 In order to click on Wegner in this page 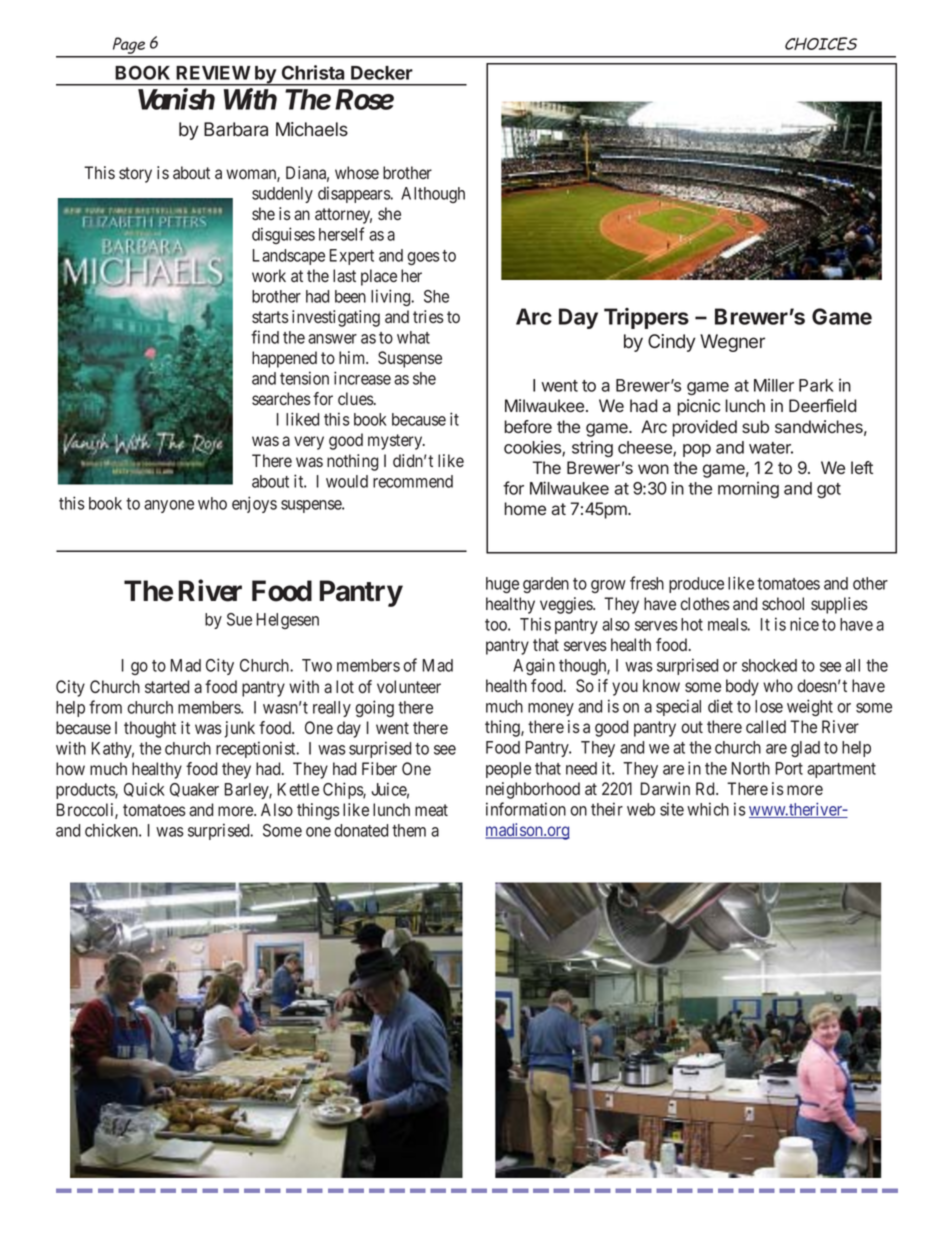, I will do `click(732, 343)`.
